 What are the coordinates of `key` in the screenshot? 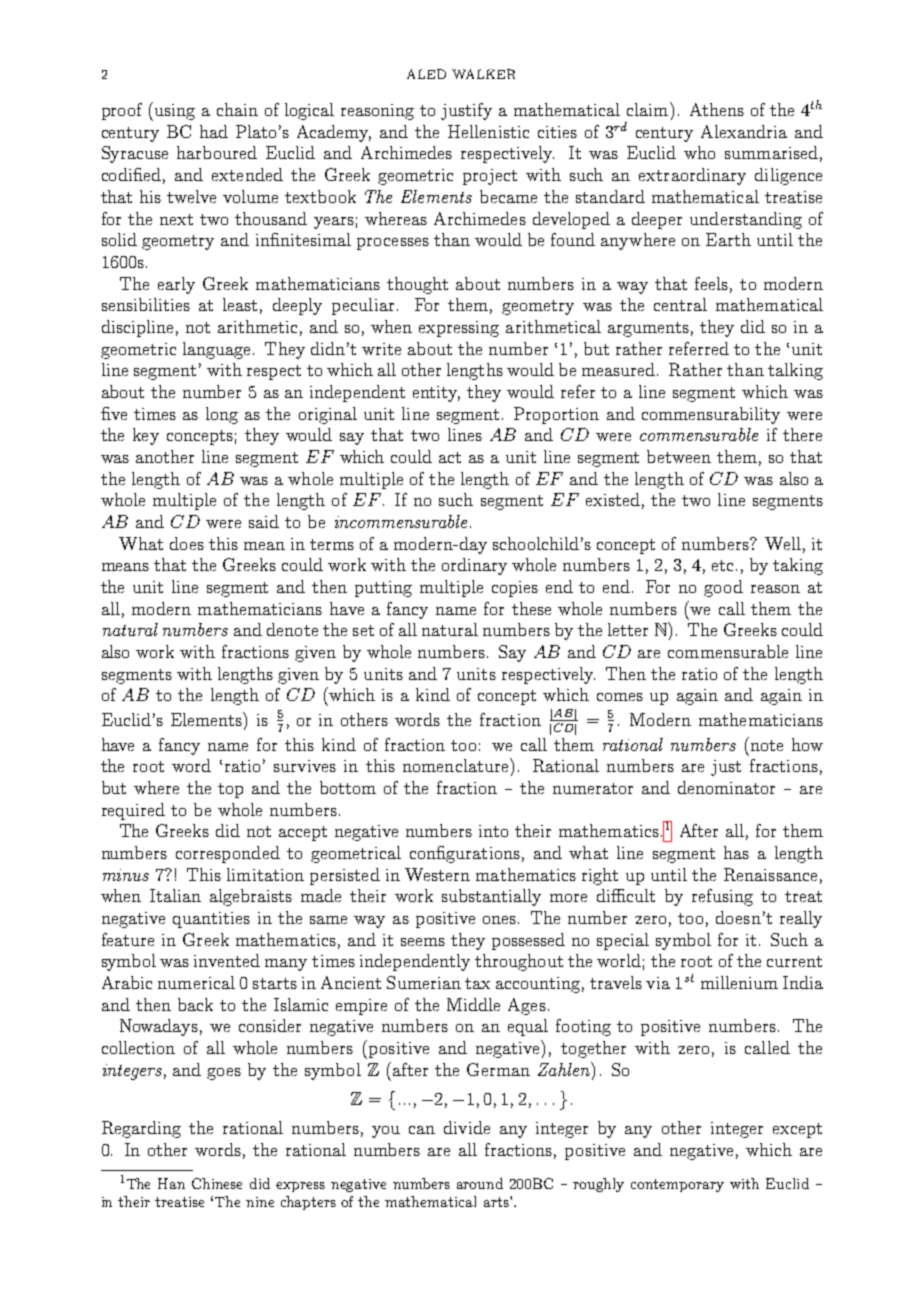 It's located at (146, 436).
